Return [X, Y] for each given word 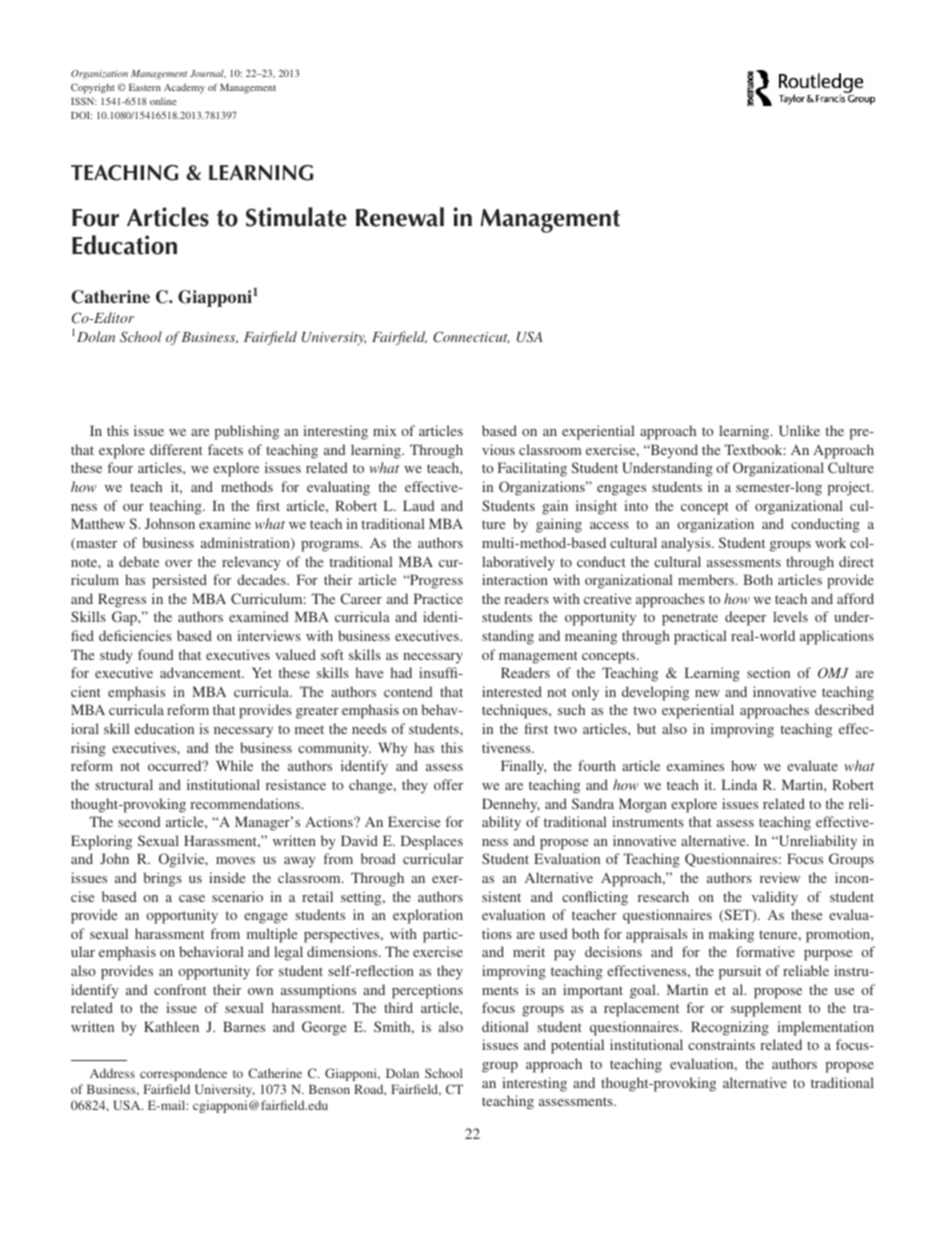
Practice [438, 598]
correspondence [183, 1074]
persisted [179, 581]
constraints [721, 1044]
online [163, 101]
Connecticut [471, 337]
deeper [745, 618]
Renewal [400, 217]
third [398, 1007]
